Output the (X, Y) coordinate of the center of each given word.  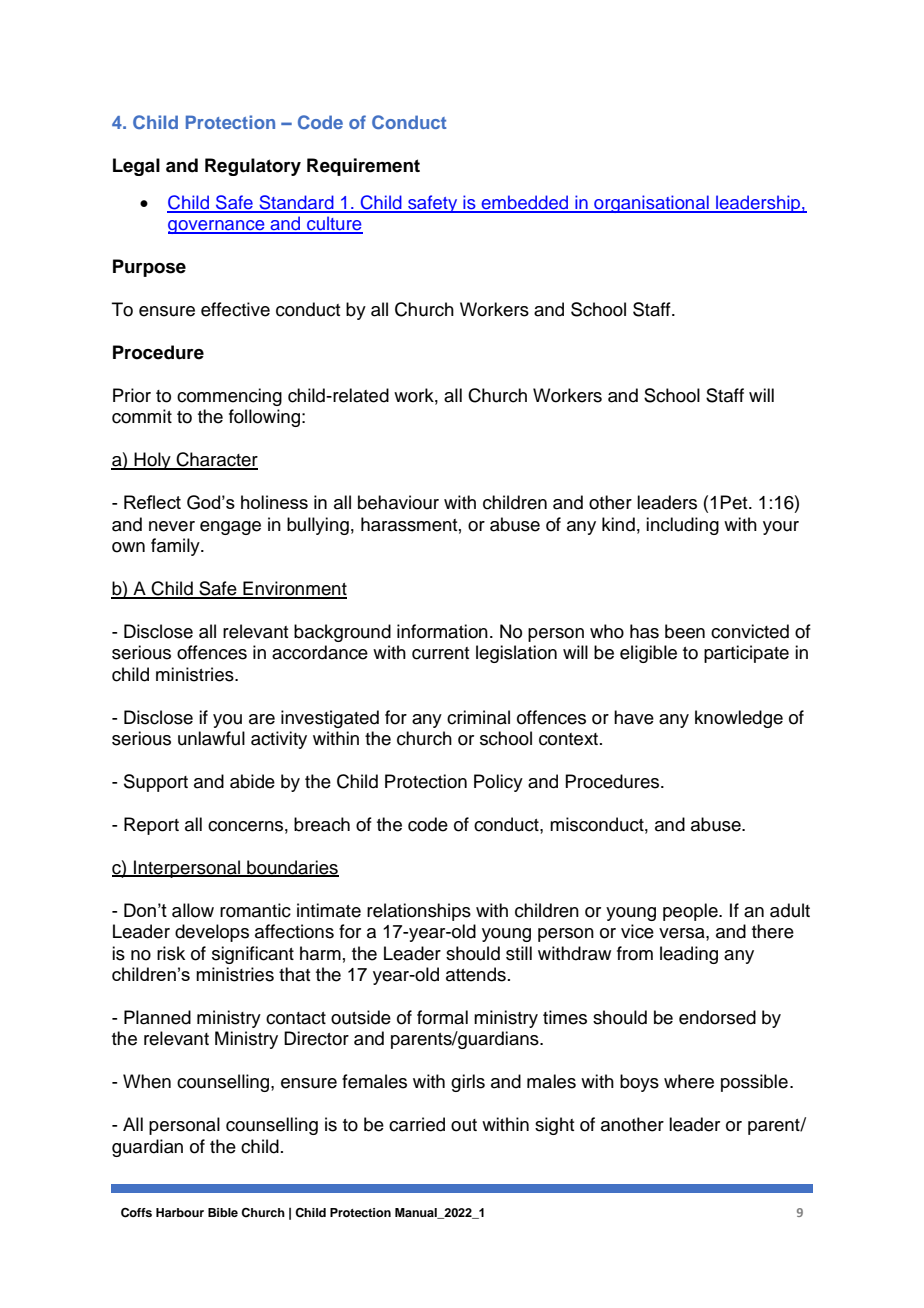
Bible (223, 1212)
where (689, 1081)
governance (217, 227)
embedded (525, 203)
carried (417, 1124)
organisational (651, 204)
